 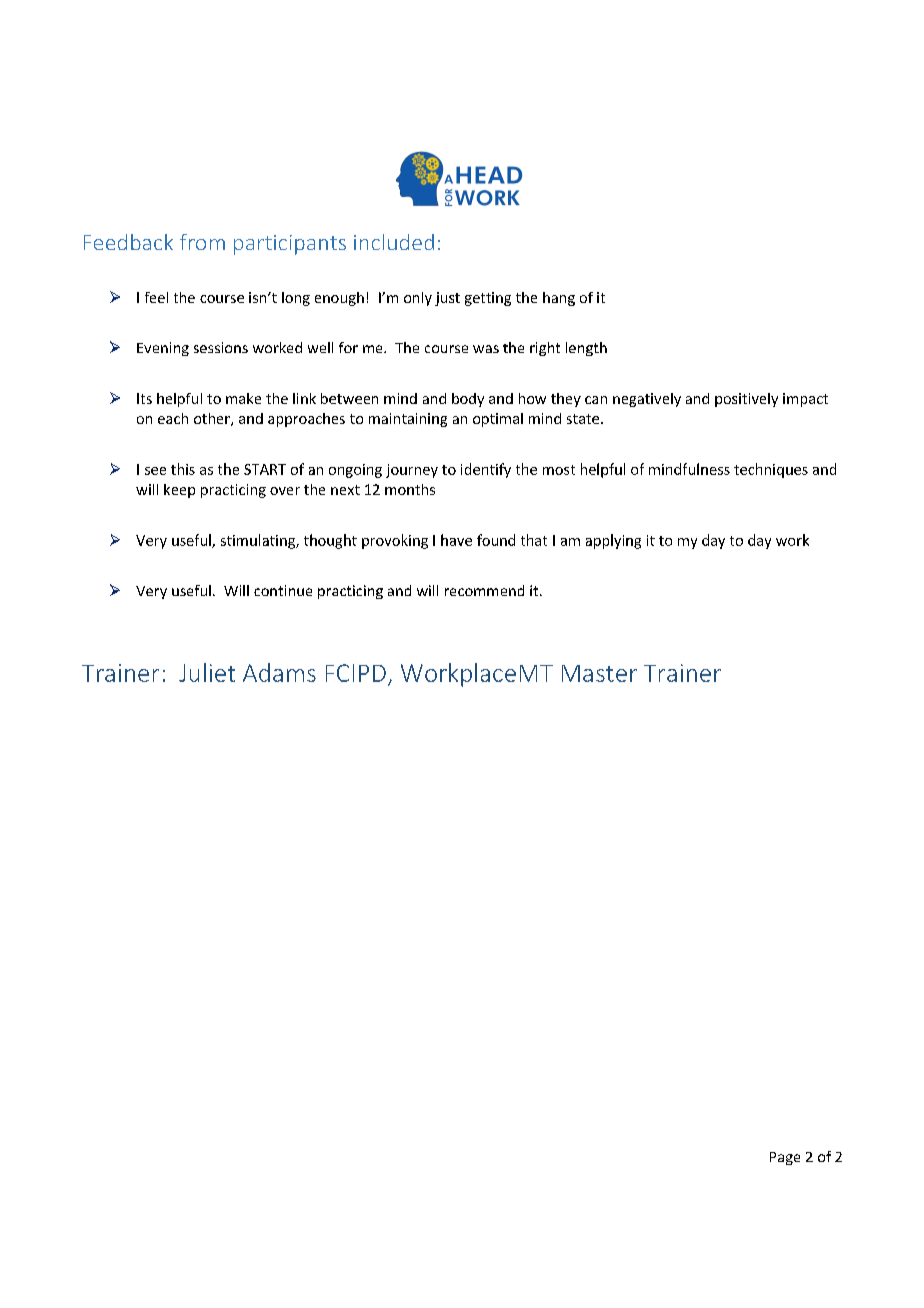 What do you see at coordinates (447, 299) in the screenshot?
I see `just` at bounding box center [447, 299].
